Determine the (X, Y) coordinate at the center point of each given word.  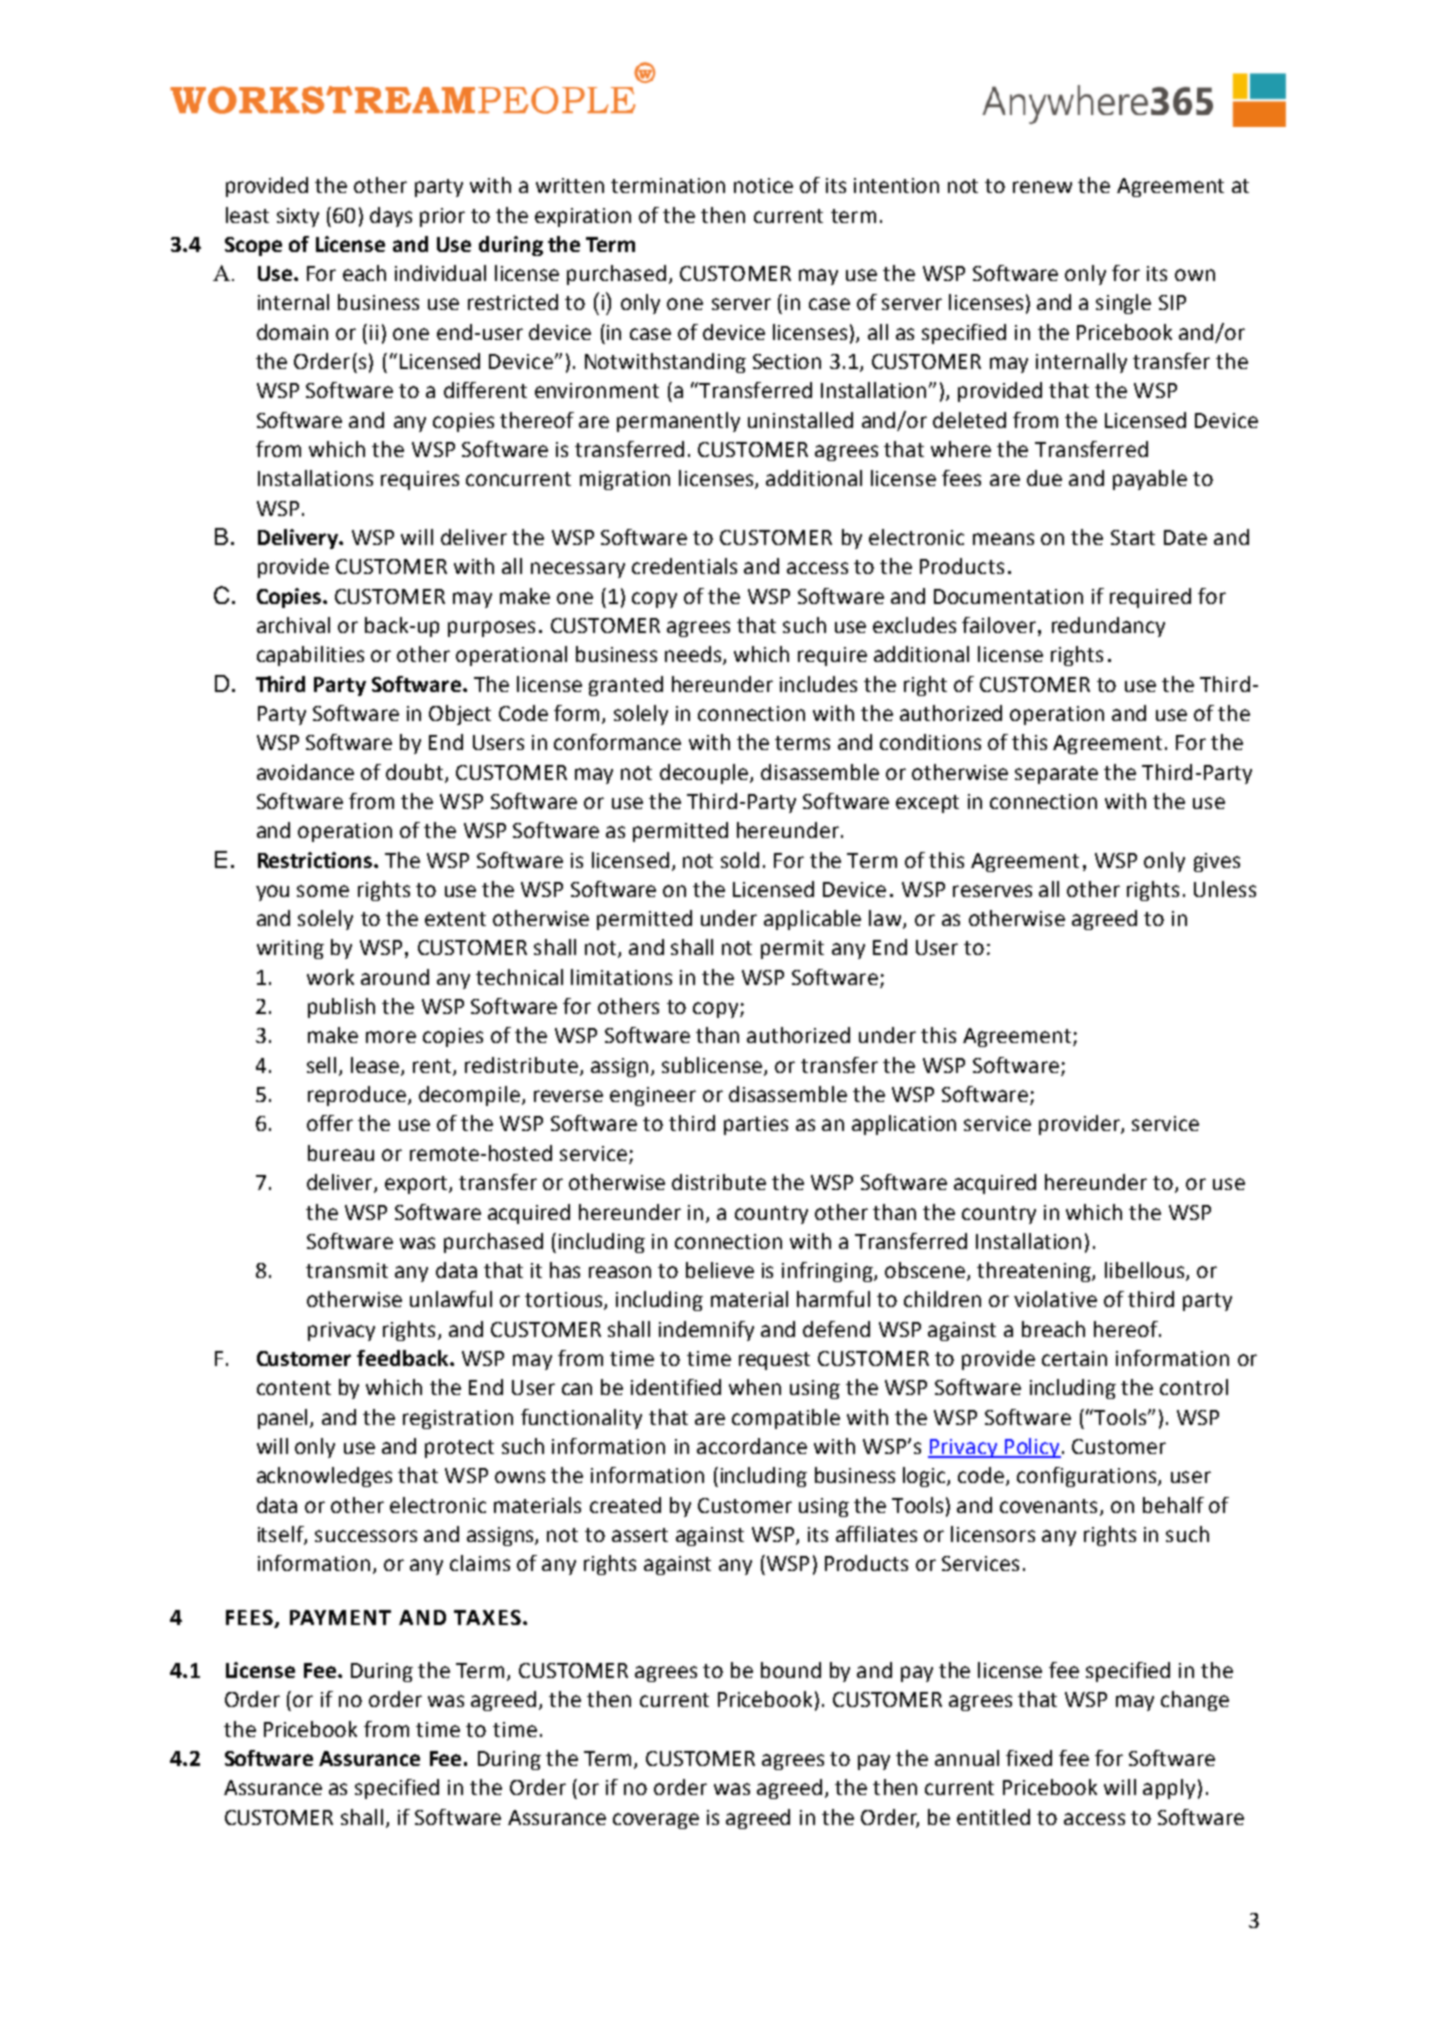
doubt (416, 773)
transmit (347, 1270)
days (391, 217)
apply (1169, 1789)
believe (720, 1270)
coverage (656, 1821)
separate (1056, 775)
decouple (705, 774)
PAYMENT (340, 1617)
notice (763, 185)
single (1123, 304)
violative (1055, 1299)
